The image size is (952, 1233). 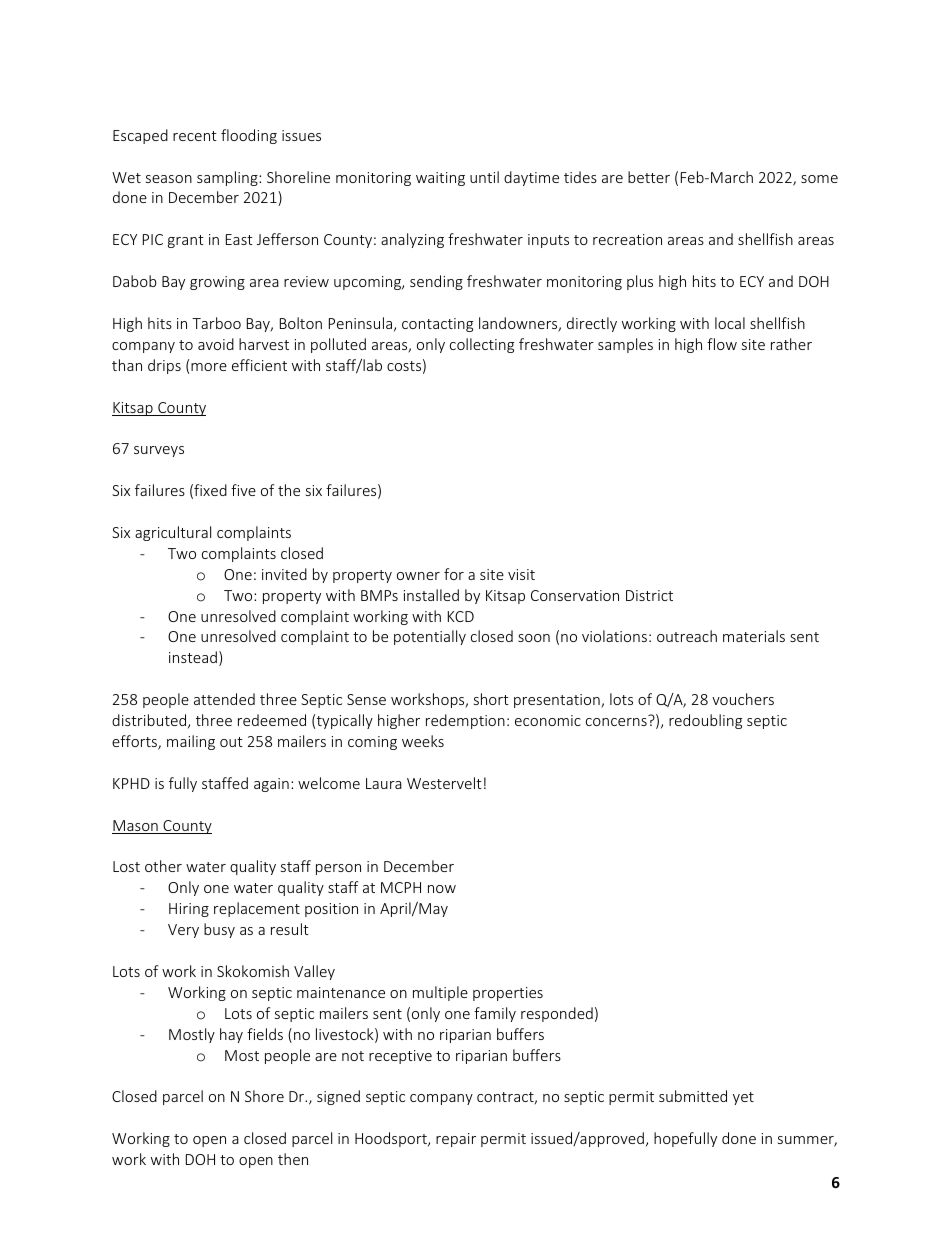 What do you see at coordinates (754, 636) in the image?
I see `materials` at bounding box center [754, 636].
